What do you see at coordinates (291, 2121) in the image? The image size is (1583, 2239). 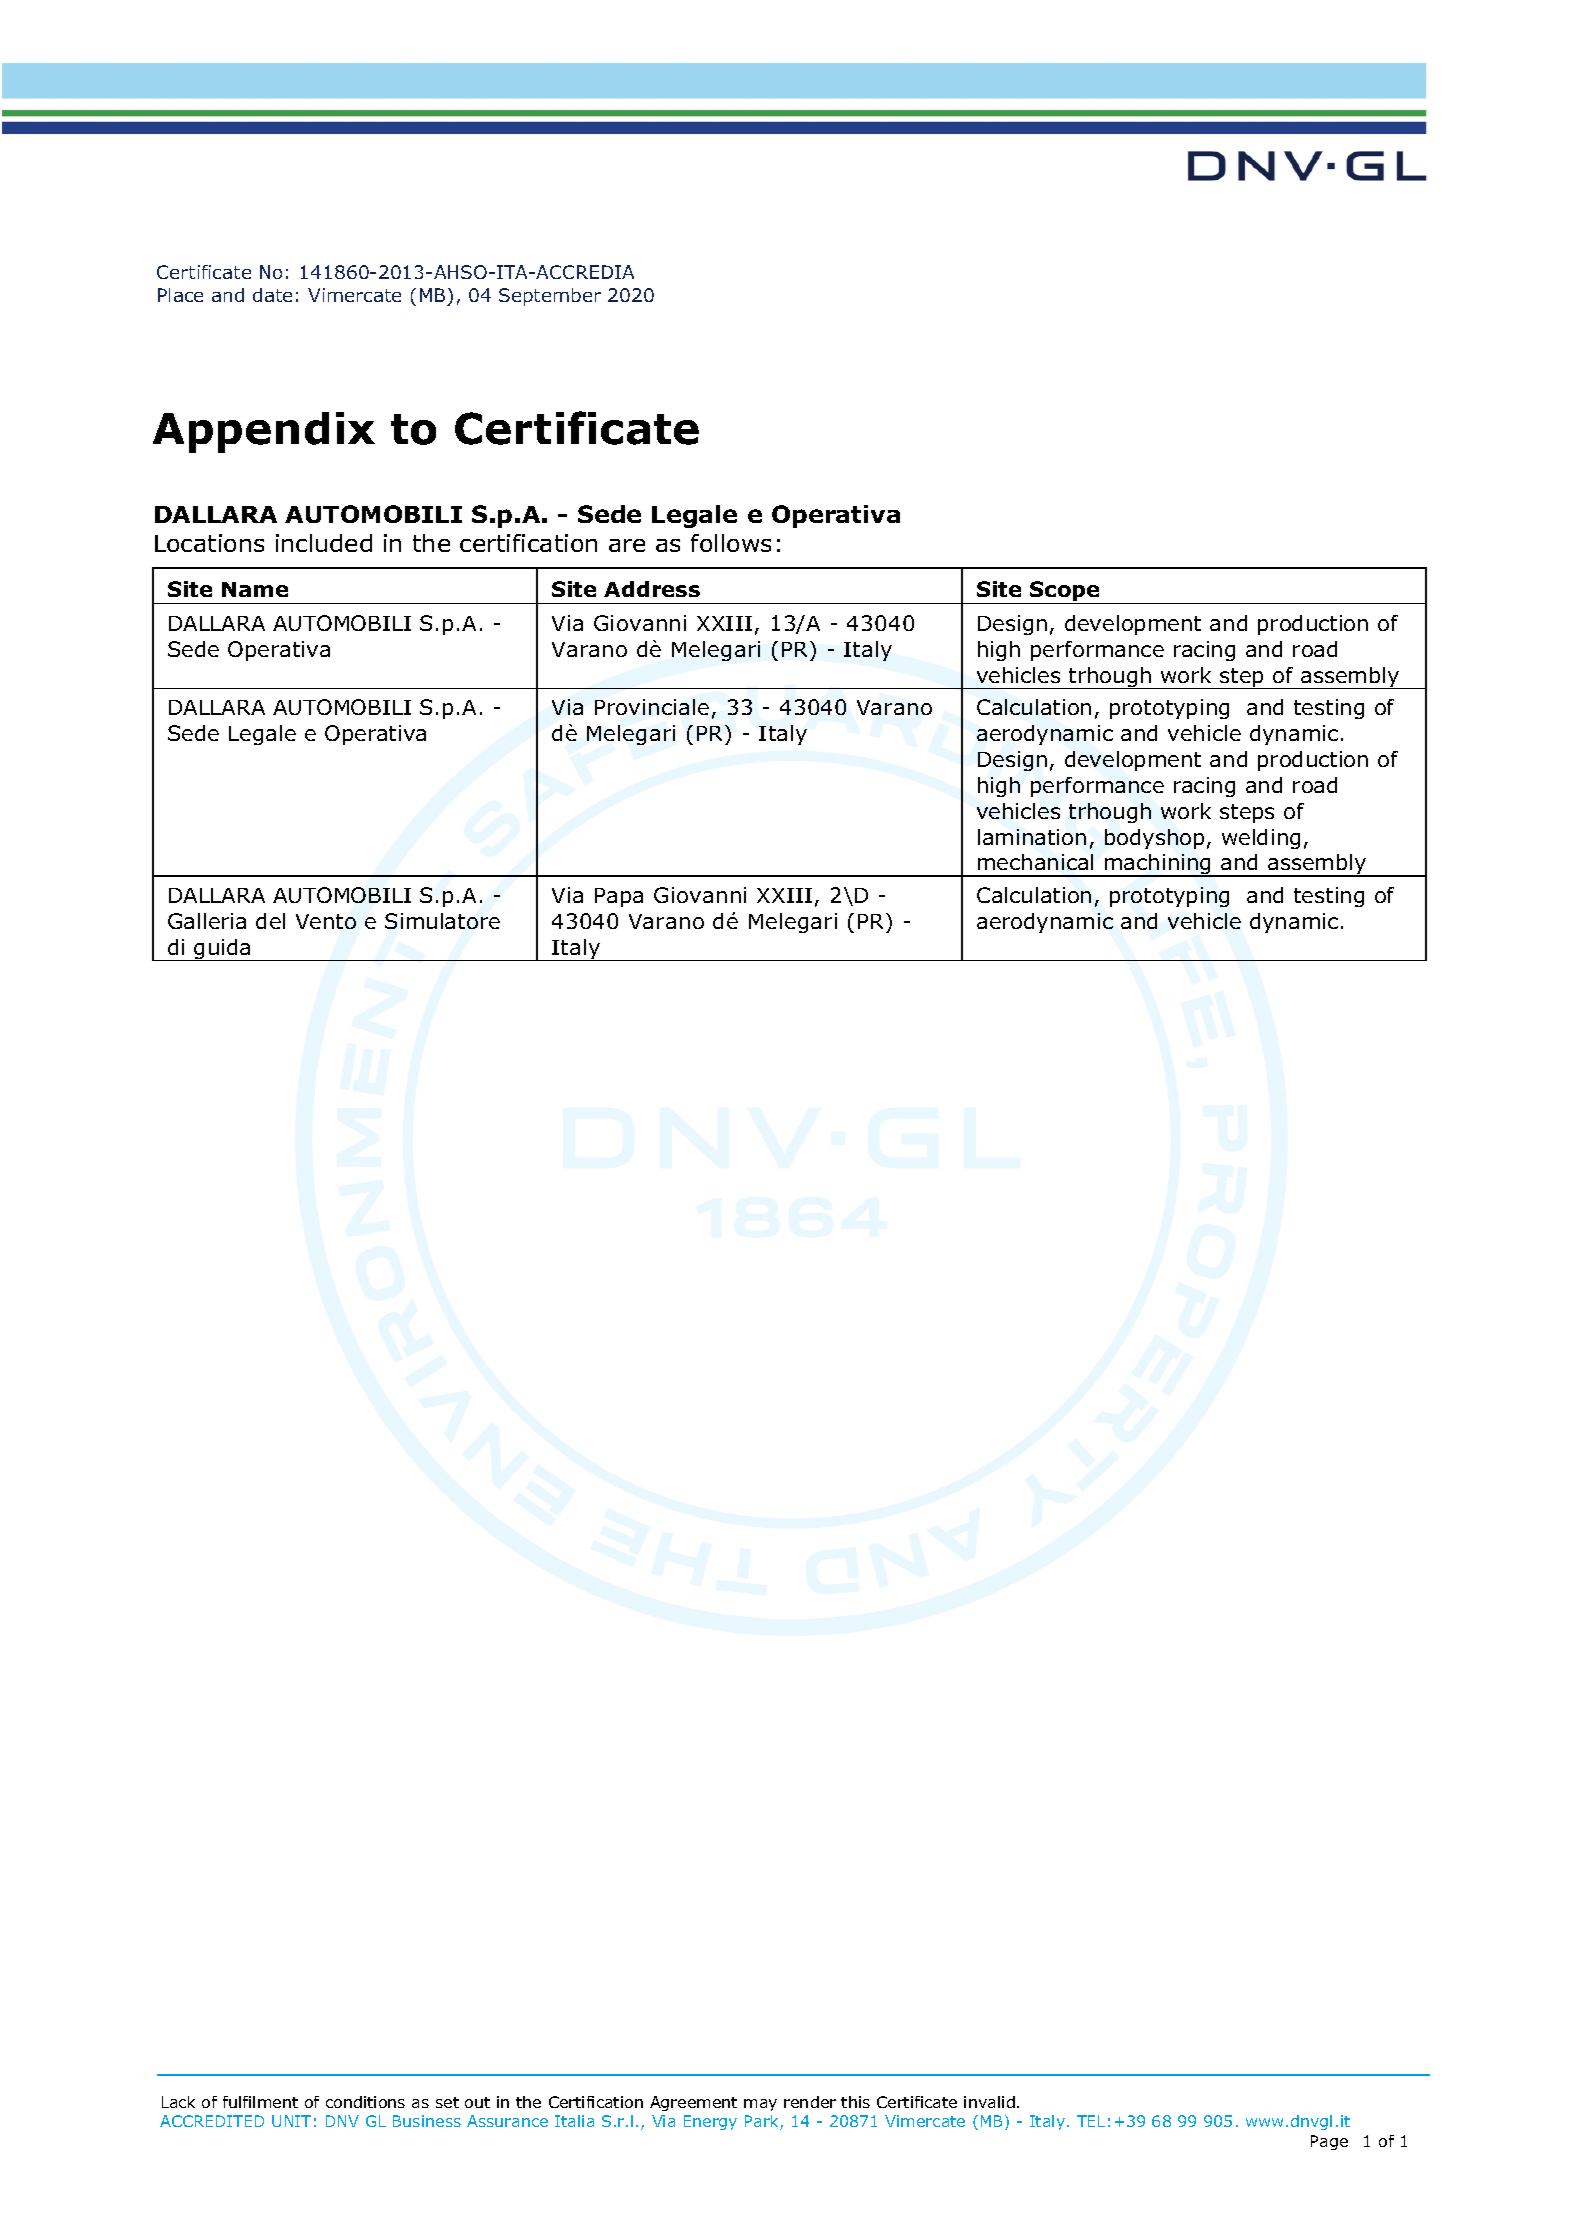 I see `UNIT` at bounding box center [291, 2121].
